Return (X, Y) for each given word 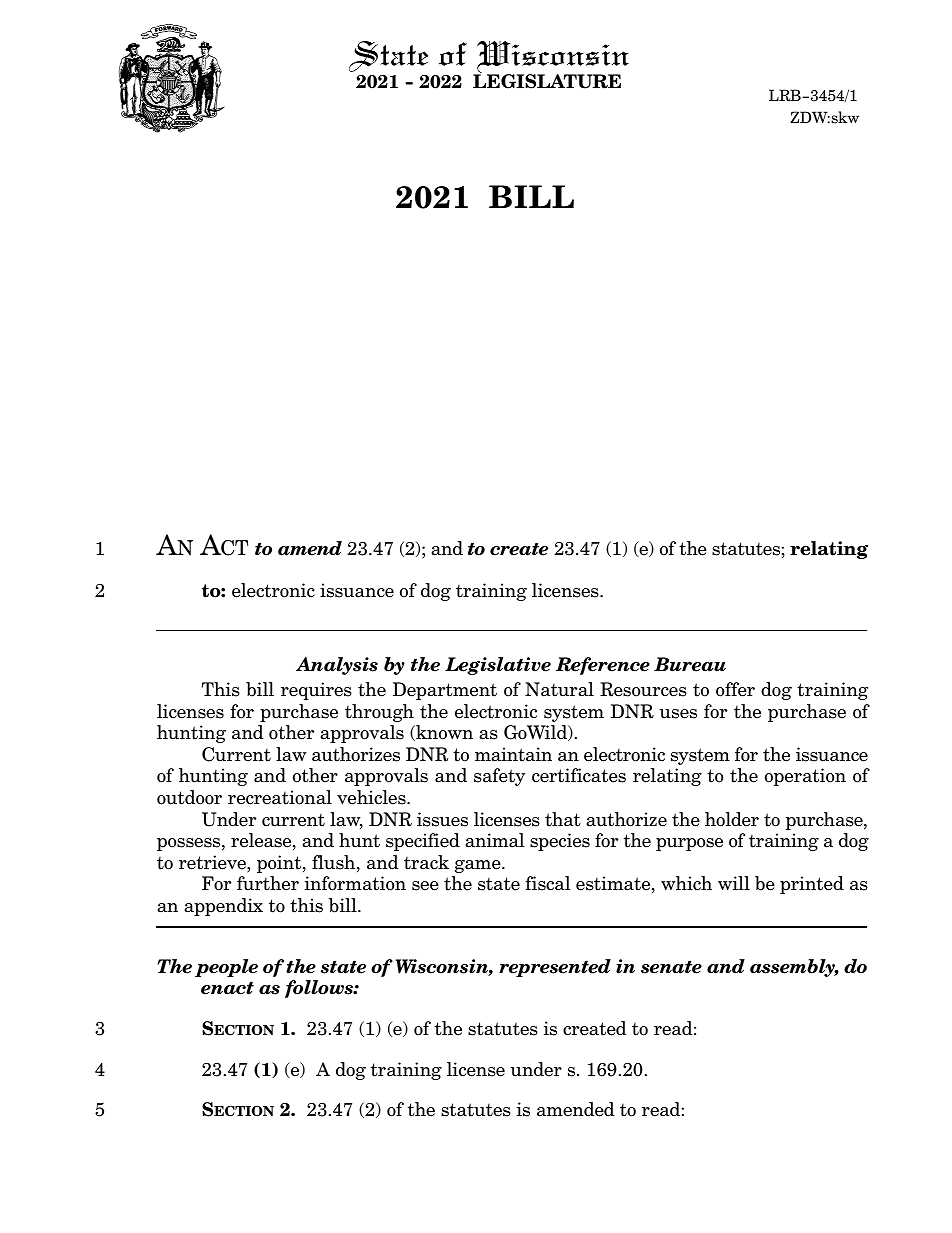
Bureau (690, 664)
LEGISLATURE (547, 80)
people (226, 968)
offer (735, 689)
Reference (603, 666)
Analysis (337, 666)
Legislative (498, 666)
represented (555, 968)
